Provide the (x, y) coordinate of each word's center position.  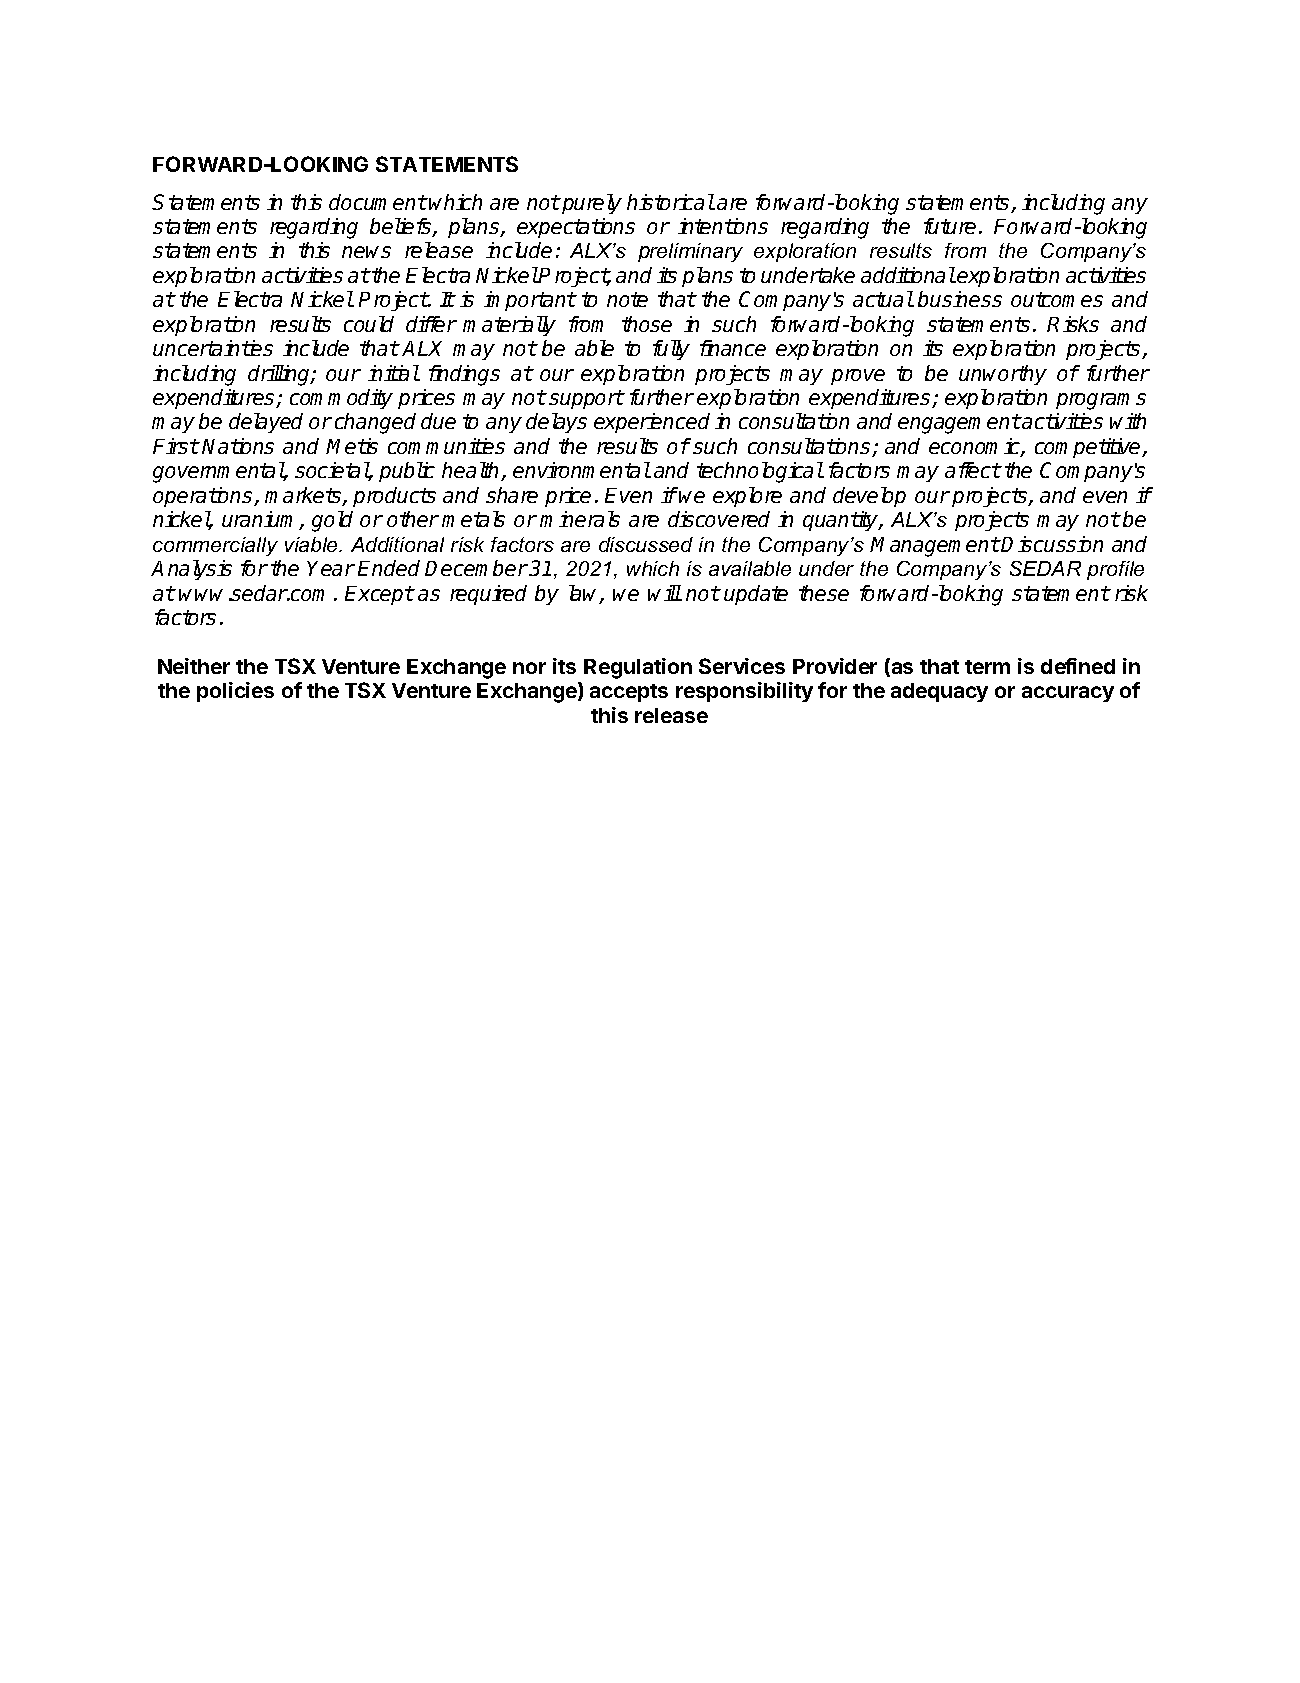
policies (235, 692)
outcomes (1057, 299)
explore (747, 497)
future (950, 226)
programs (1101, 401)
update (756, 595)
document (378, 202)
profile (1115, 570)
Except (379, 595)
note (627, 299)
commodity (341, 399)
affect (972, 470)
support (586, 399)
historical (670, 202)
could (369, 324)
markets (304, 496)
